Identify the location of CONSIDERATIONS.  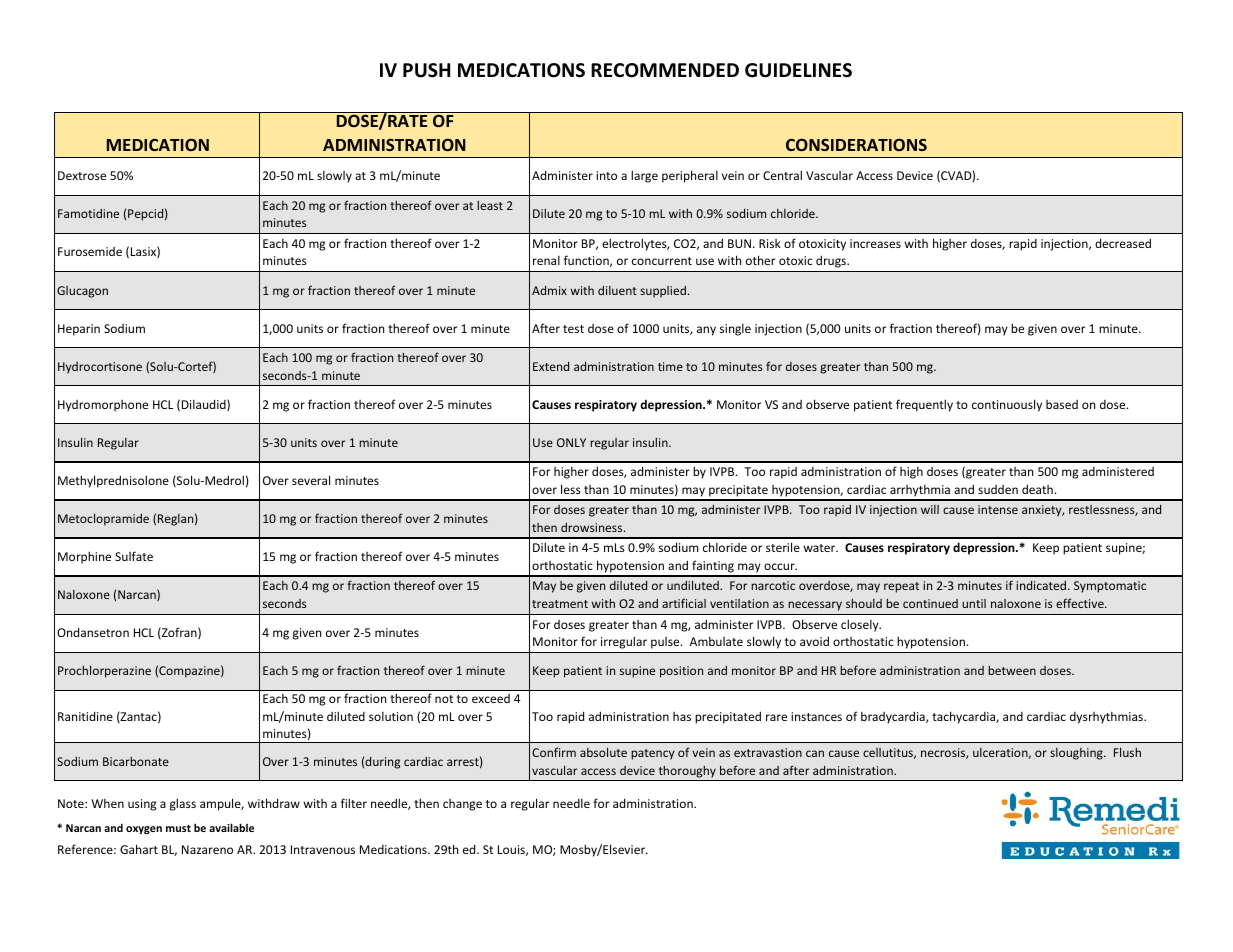
(856, 144).
